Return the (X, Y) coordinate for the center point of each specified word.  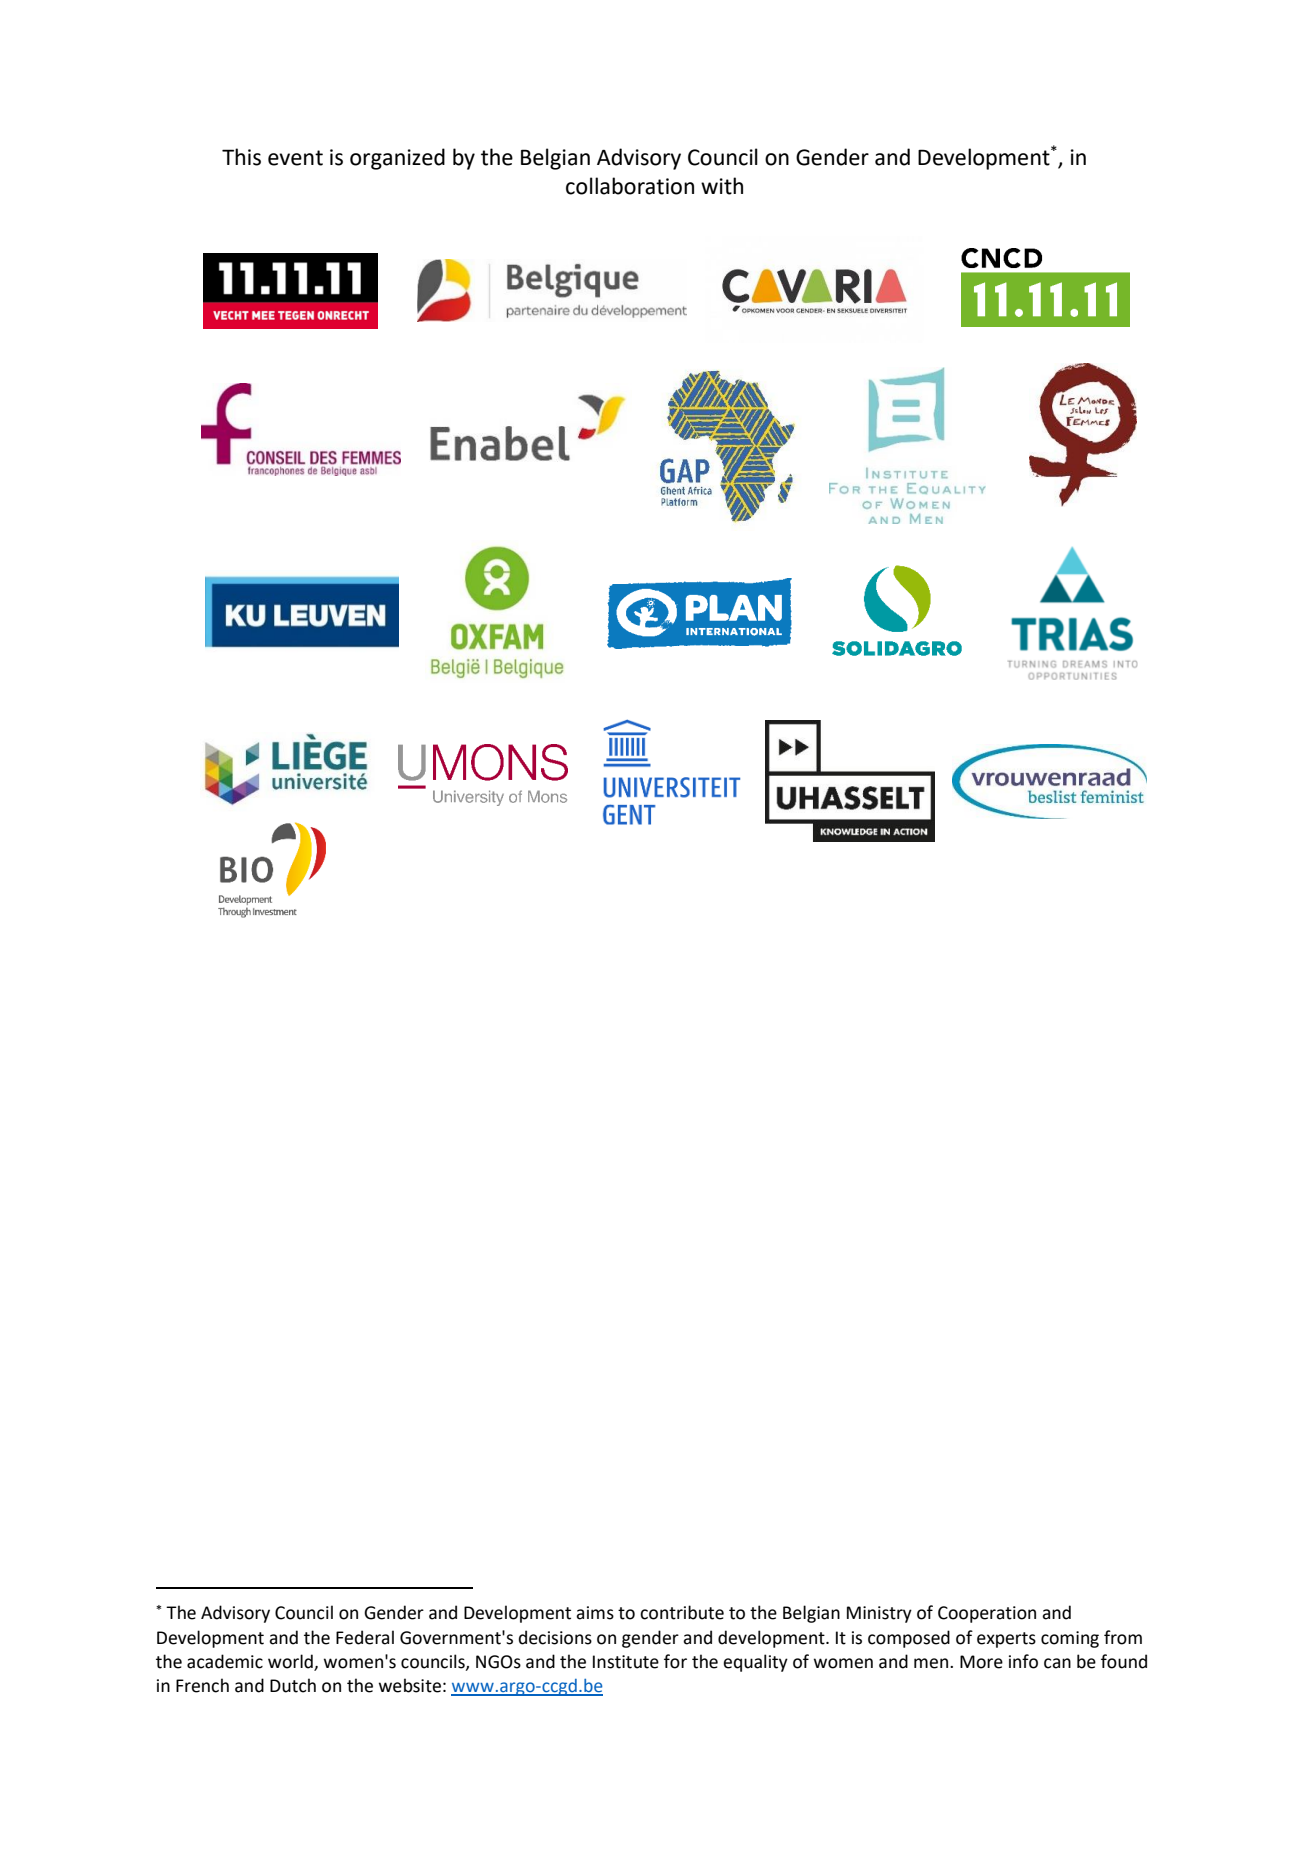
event (295, 158)
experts (1006, 1640)
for (675, 1661)
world (291, 1662)
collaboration (630, 186)
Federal (365, 1637)
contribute (682, 1612)
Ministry (879, 1614)
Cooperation (987, 1614)
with (722, 186)
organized (397, 159)
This (241, 157)
